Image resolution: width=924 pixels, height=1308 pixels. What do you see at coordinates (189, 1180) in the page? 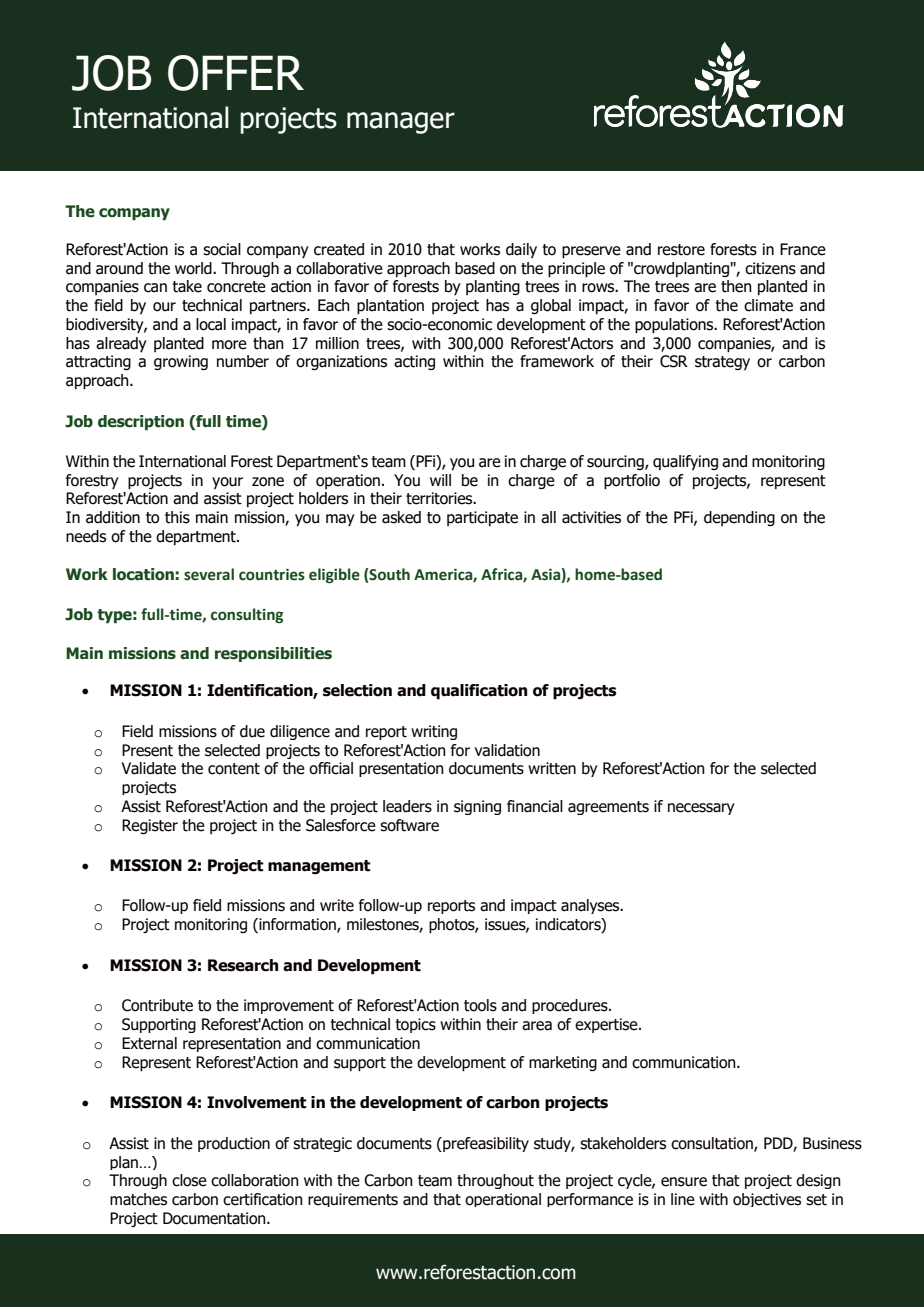
I see `close` at bounding box center [189, 1180].
